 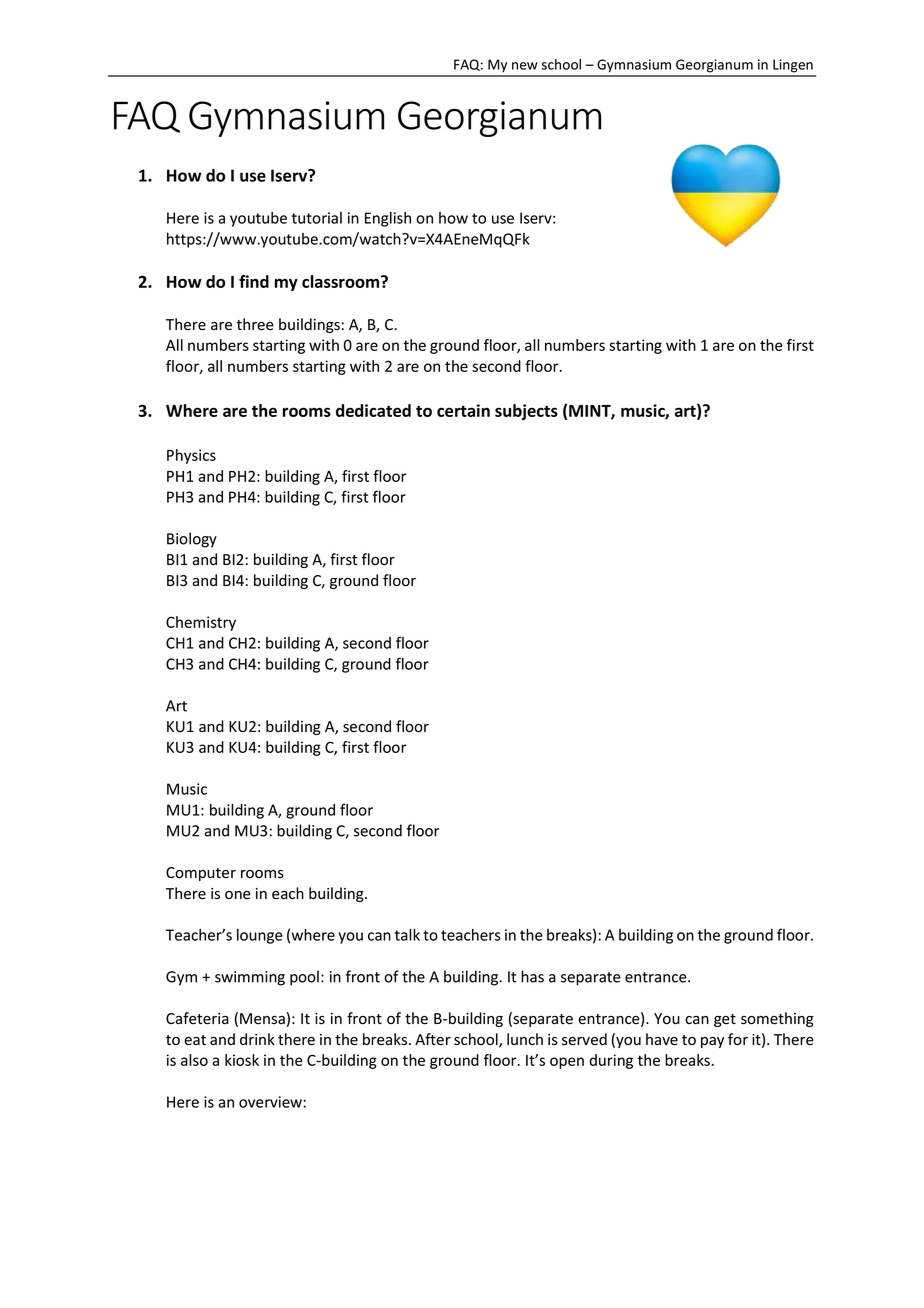 What do you see at coordinates (526, 412) in the screenshot?
I see `subjects` at bounding box center [526, 412].
